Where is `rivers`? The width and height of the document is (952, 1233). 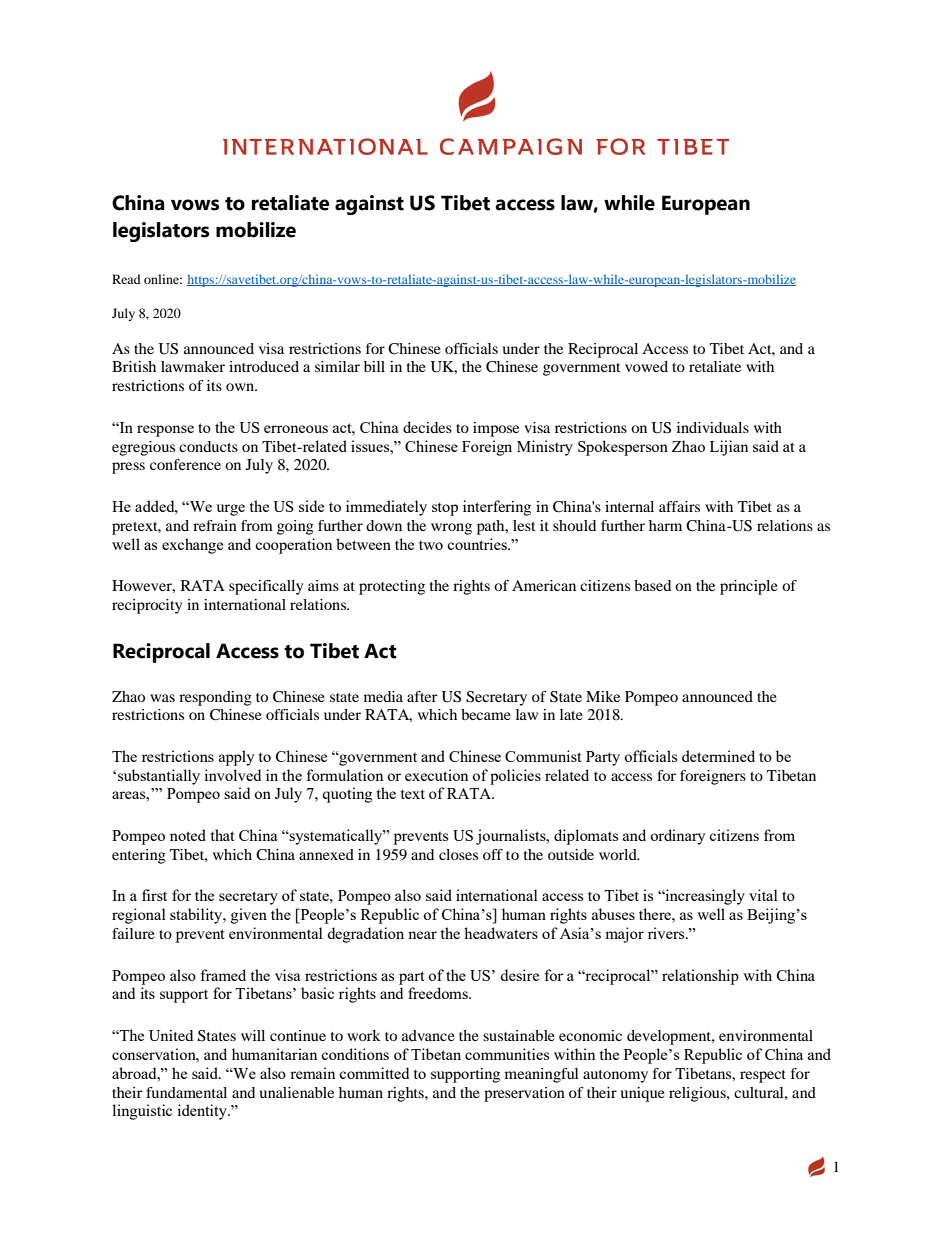
rivers is located at coordinates (667, 933).
